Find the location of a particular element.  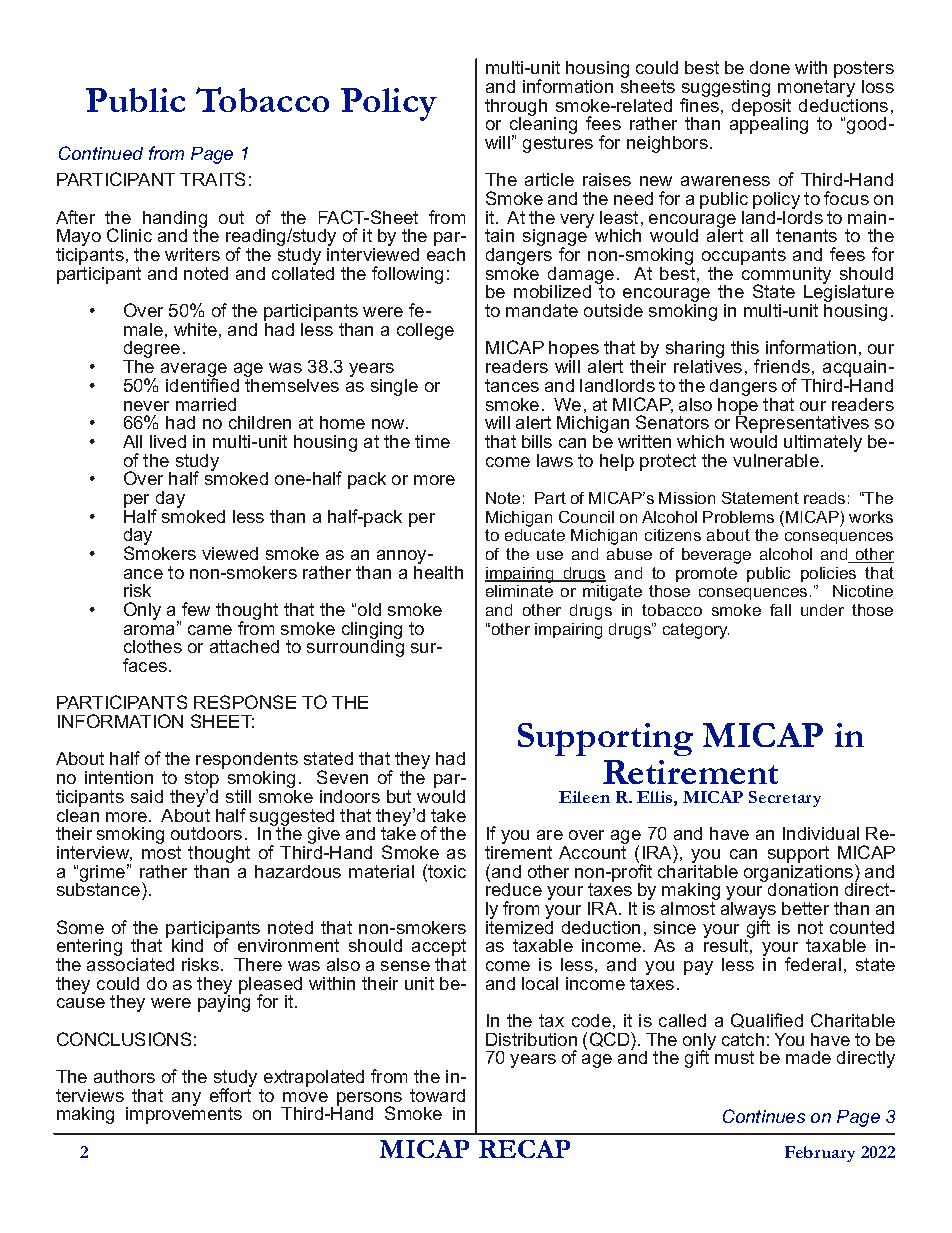

reduce is located at coordinates (514, 888).
